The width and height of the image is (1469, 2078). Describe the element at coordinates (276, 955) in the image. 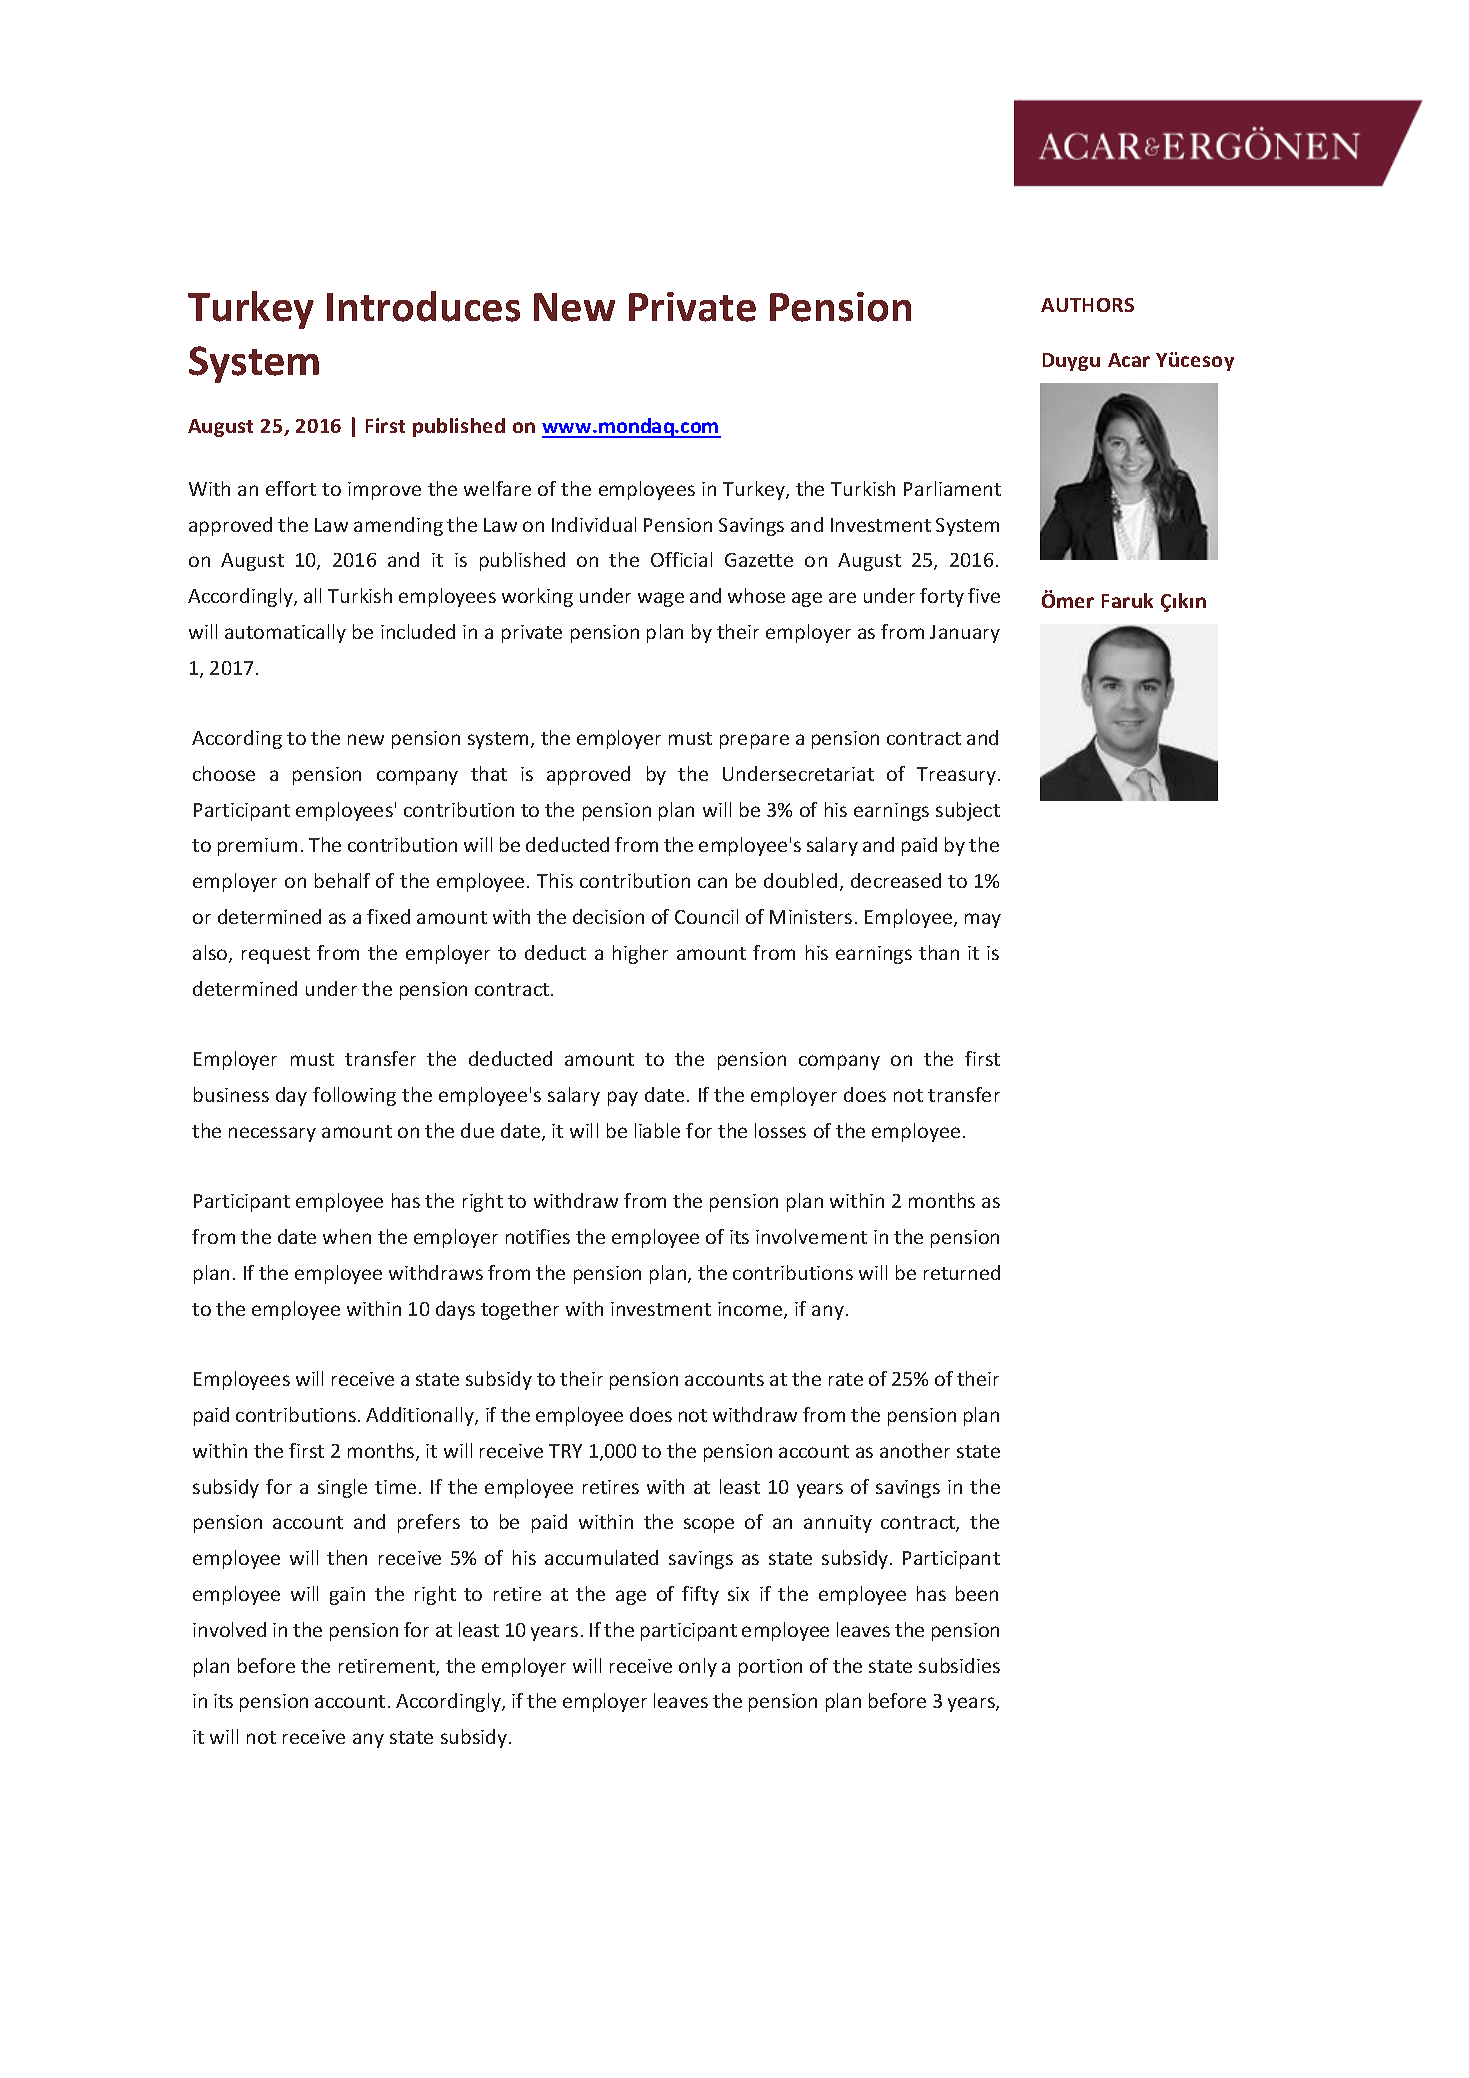

I see `request` at that location.
